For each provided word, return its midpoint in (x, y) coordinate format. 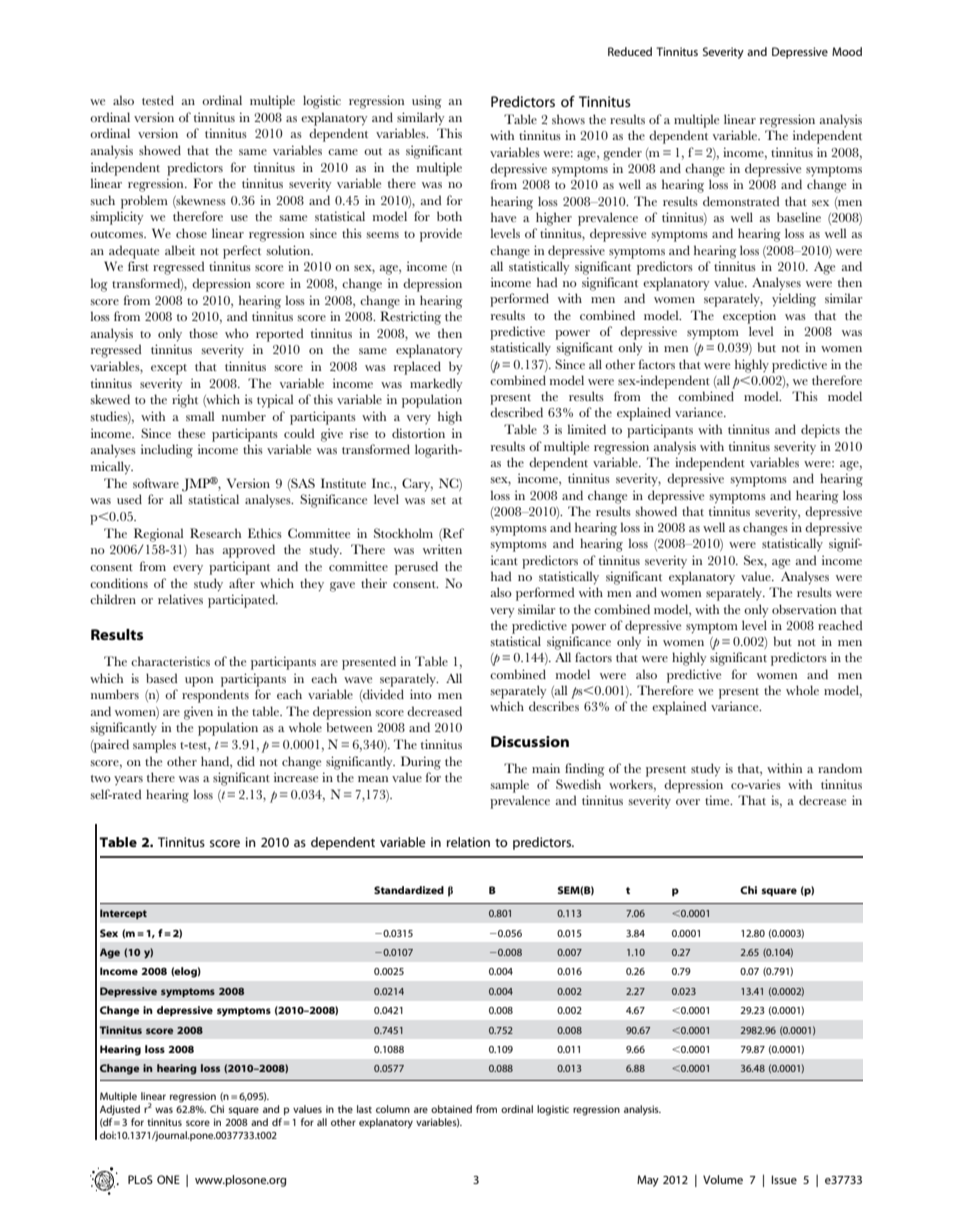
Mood (847, 51)
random (840, 768)
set (438, 500)
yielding (794, 300)
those (203, 333)
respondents (215, 696)
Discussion (530, 741)
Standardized (409, 890)
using (427, 102)
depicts (820, 431)
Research (215, 533)
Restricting (410, 318)
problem (144, 202)
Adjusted (120, 1110)
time (718, 800)
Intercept (123, 914)
